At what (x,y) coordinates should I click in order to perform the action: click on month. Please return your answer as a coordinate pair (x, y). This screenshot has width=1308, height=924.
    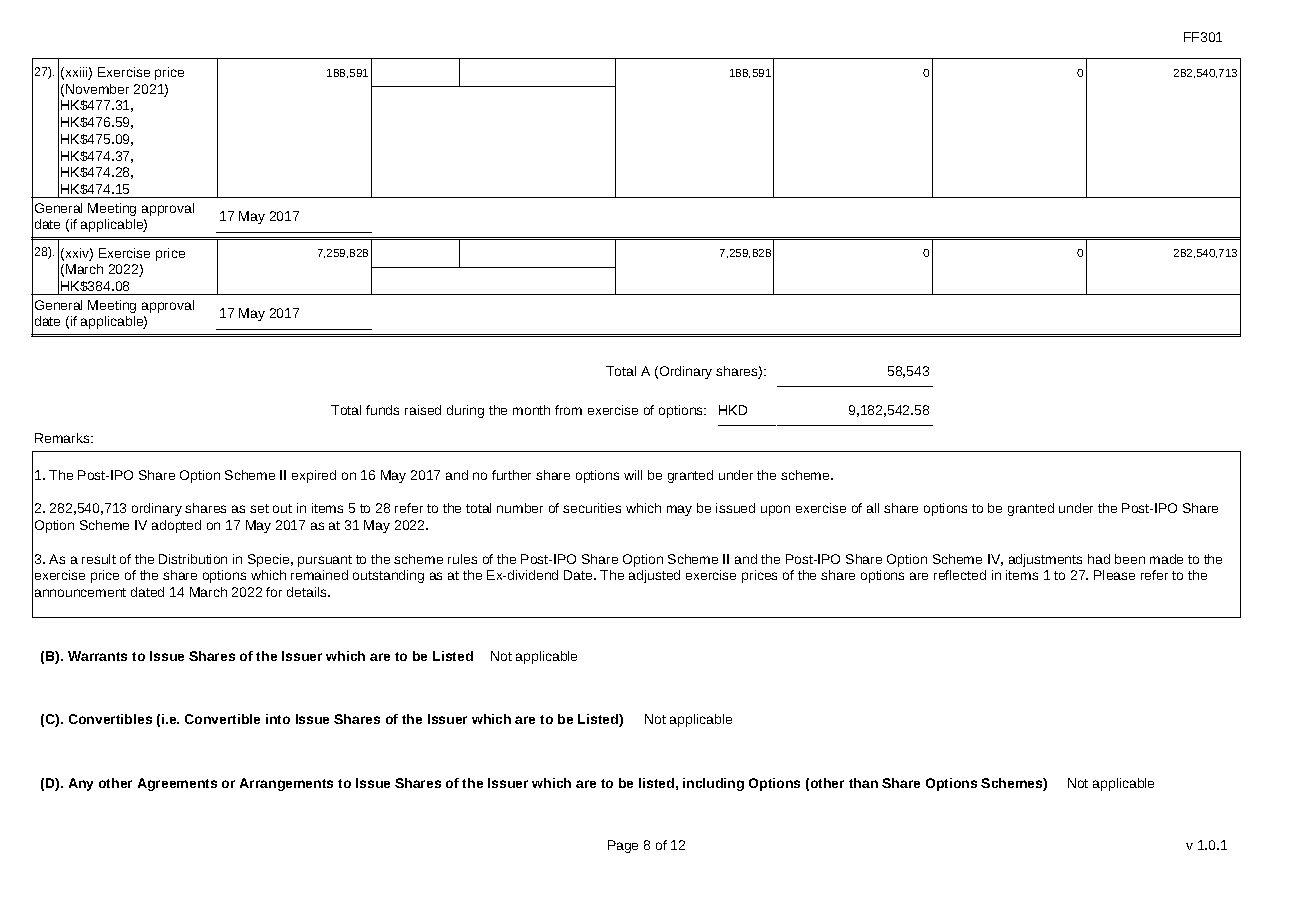
    Looking at the image, I should click on (531, 410).
